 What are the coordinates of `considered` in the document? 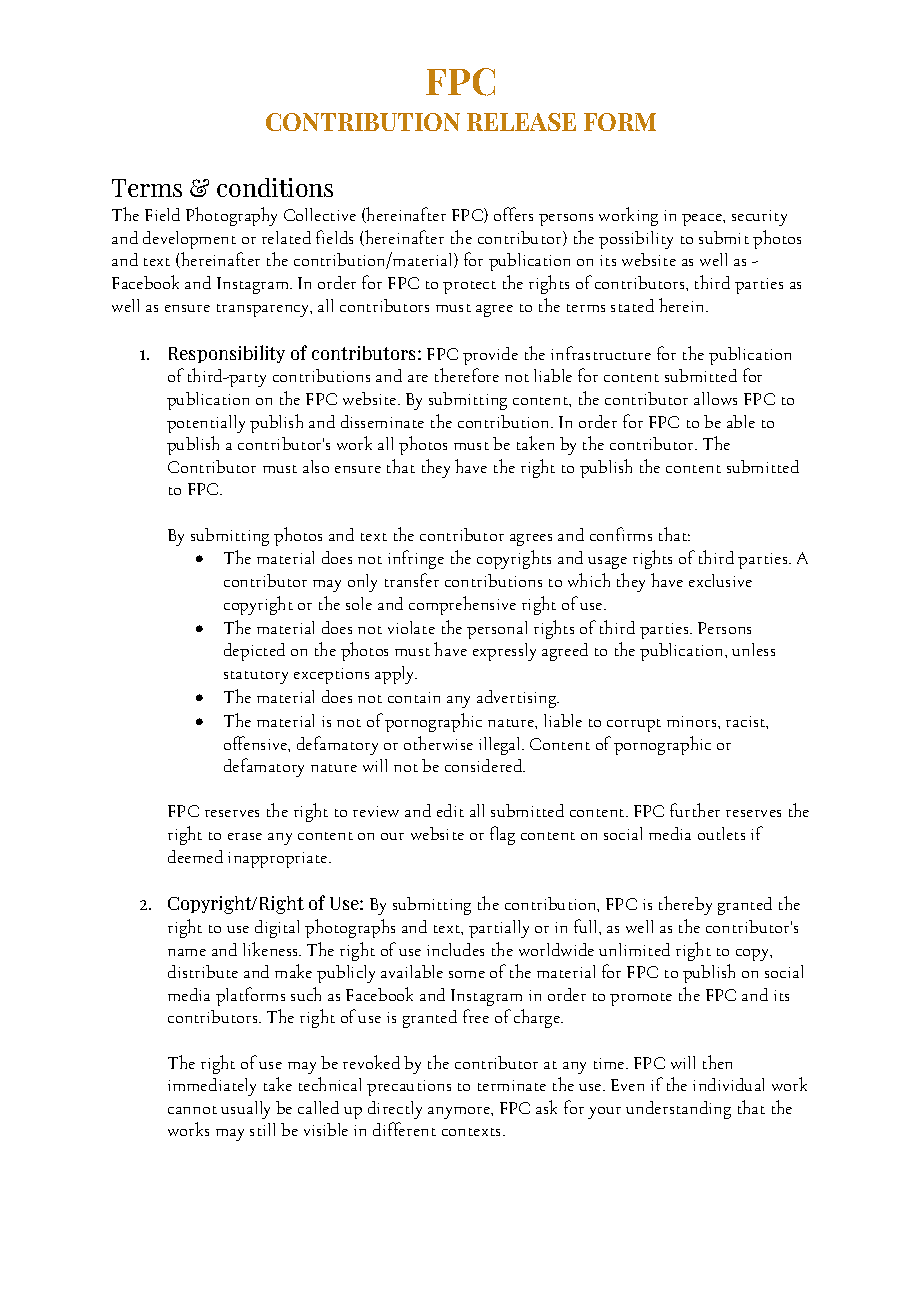 It's located at (485, 765).
